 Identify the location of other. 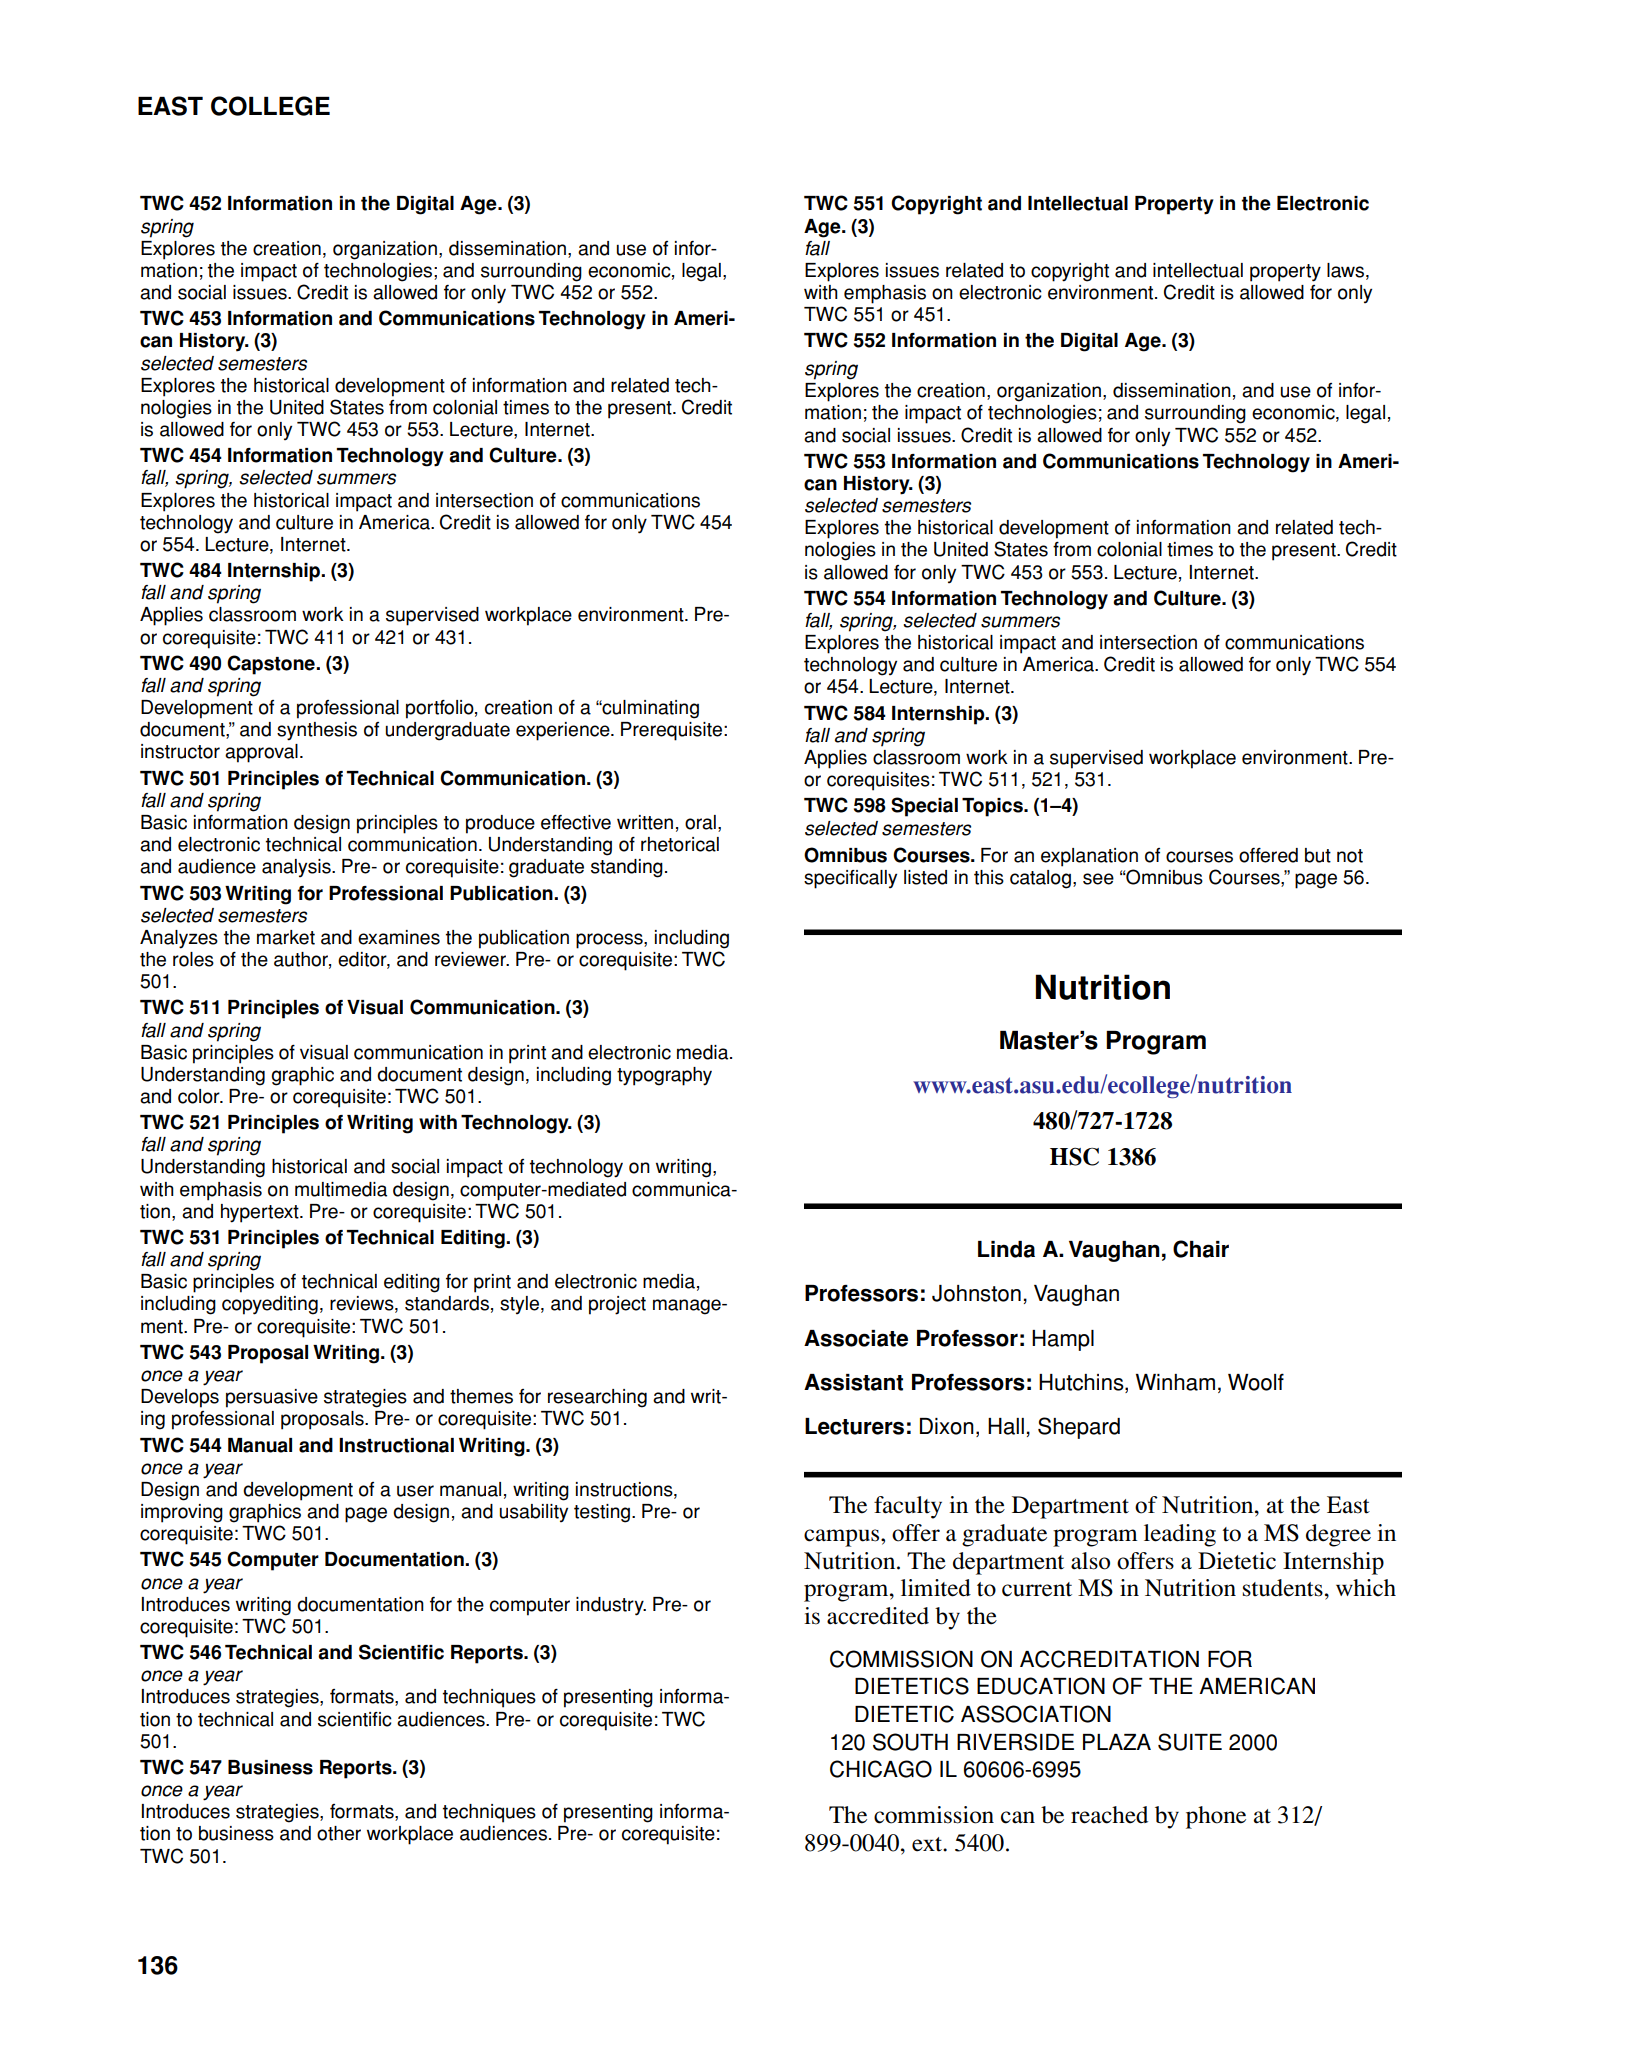
(339, 1833).
